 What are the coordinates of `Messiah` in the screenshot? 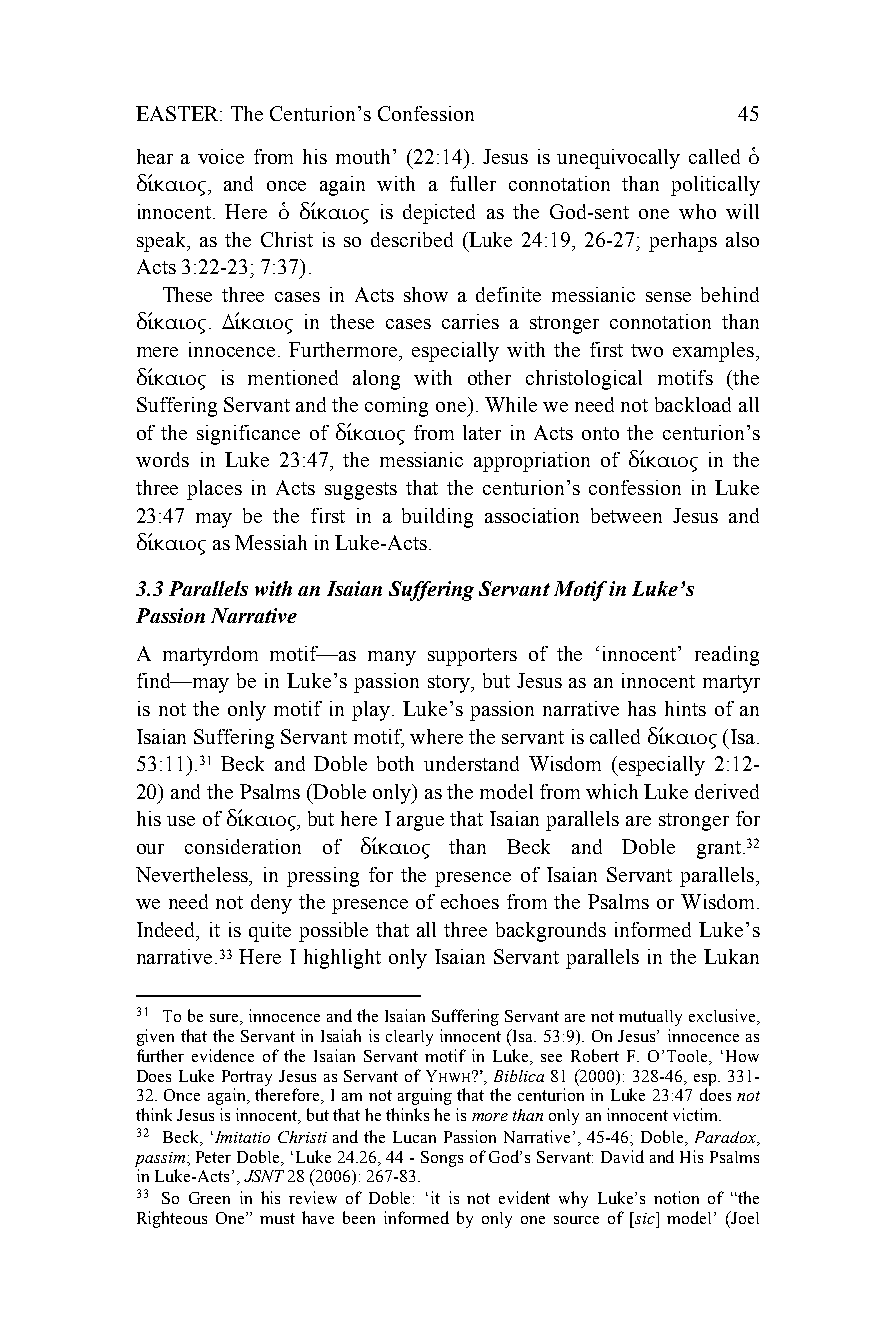 It's located at (271, 542).
